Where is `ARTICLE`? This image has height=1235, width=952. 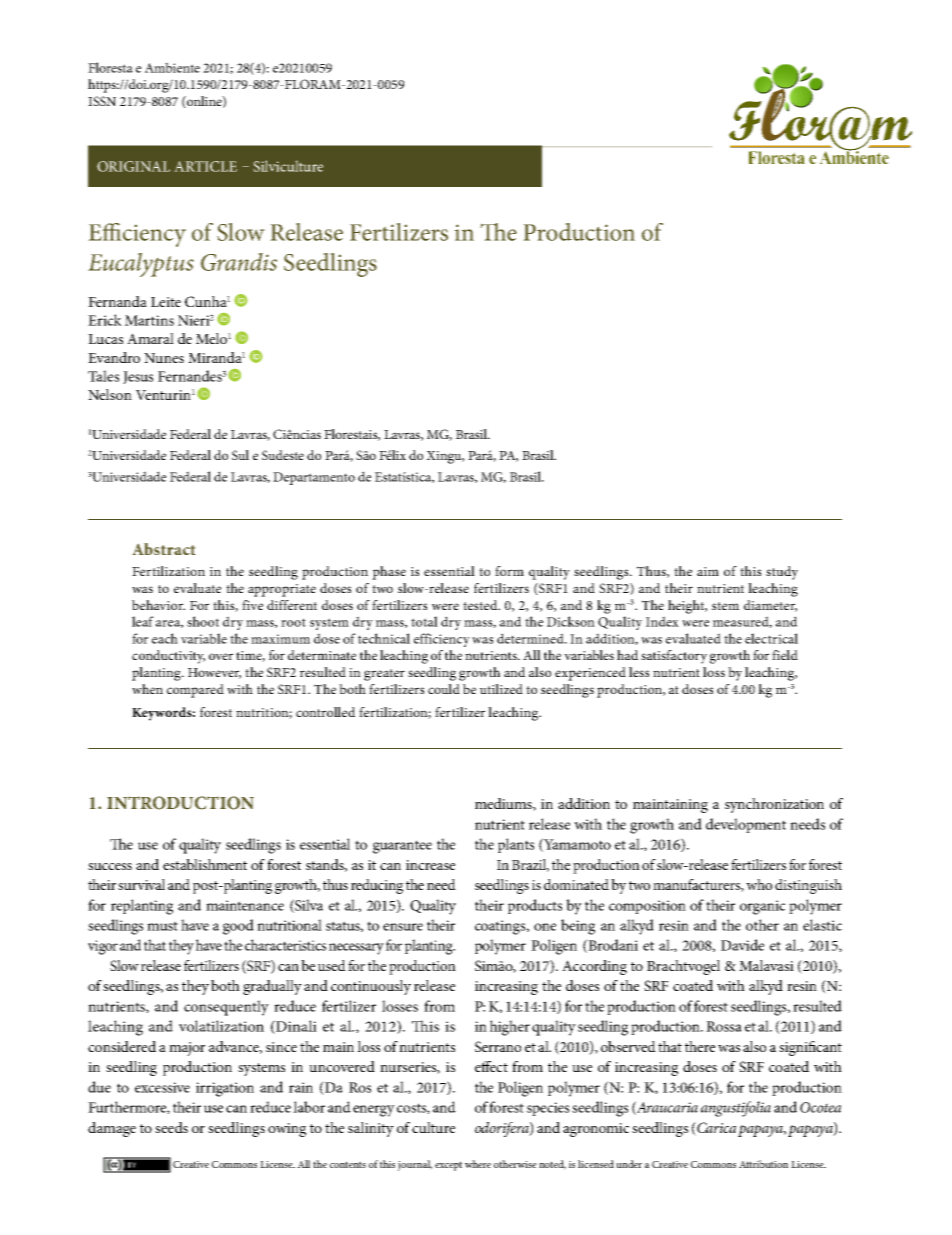
ARTICLE is located at coordinates (206, 166).
